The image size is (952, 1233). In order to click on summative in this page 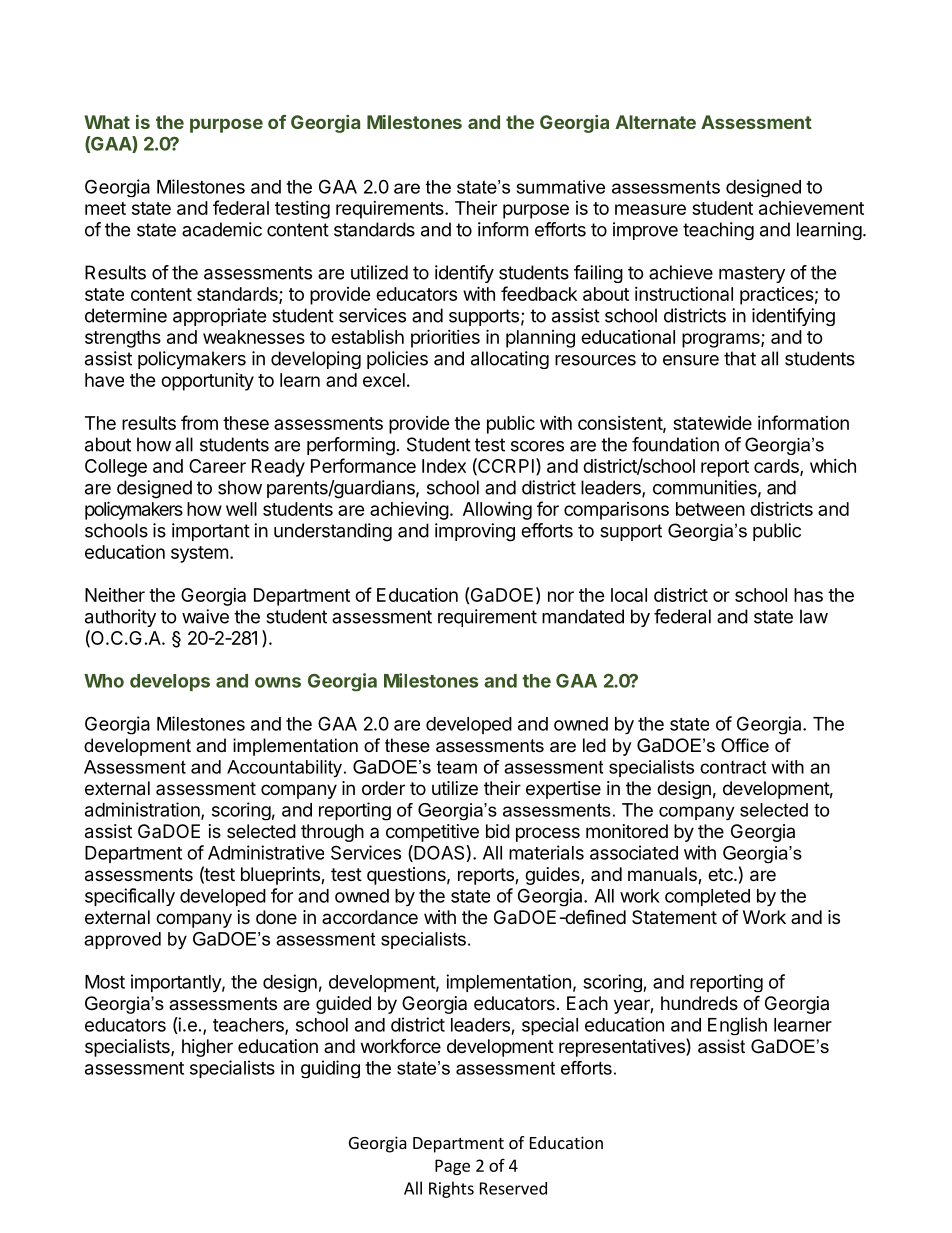, I will do `click(561, 187)`.
